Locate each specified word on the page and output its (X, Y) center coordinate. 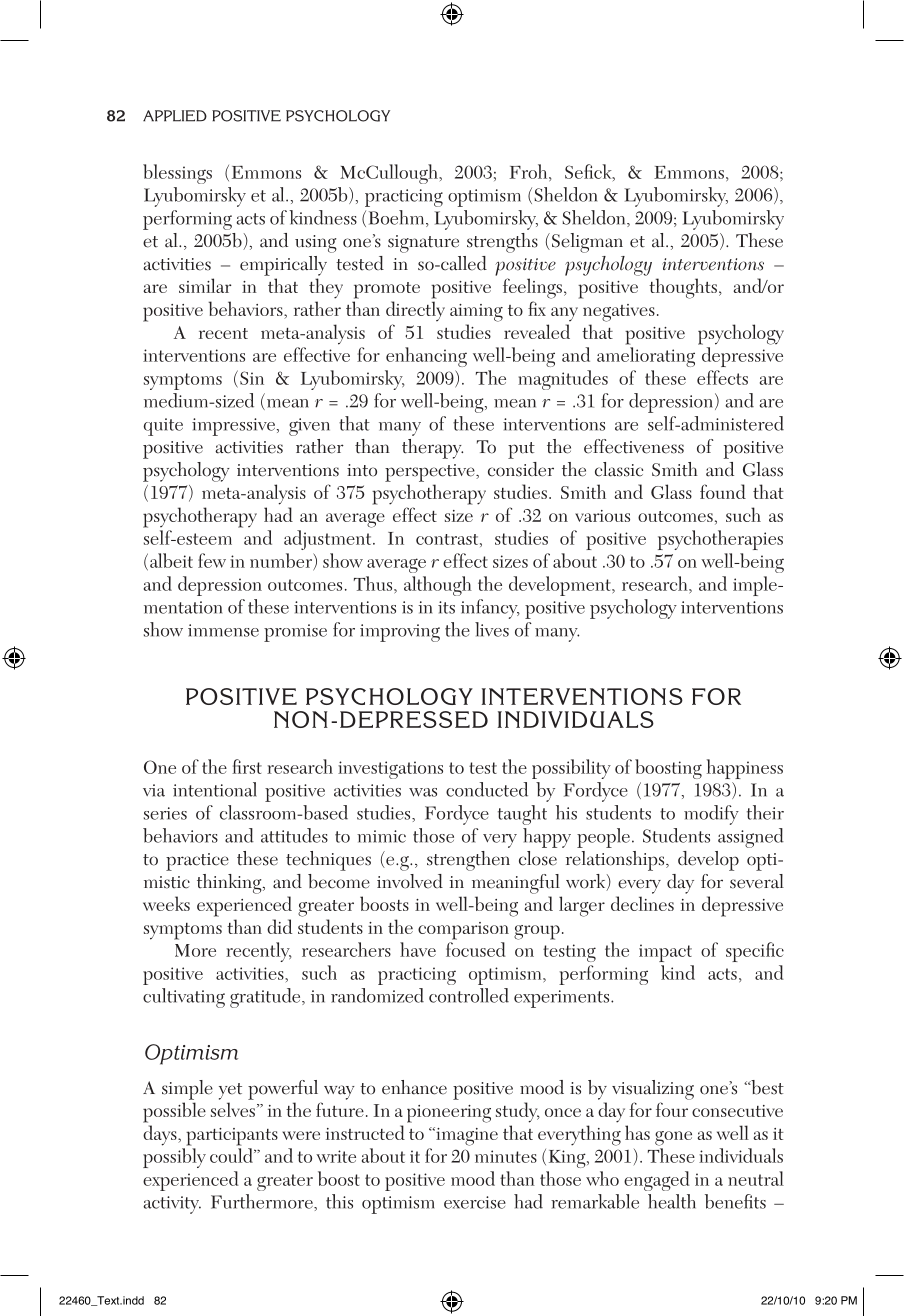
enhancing (426, 357)
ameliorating (646, 357)
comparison (463, 931)
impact (665, 953)
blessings (177, 174)
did (279, 926)
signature (423, 244)
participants (232, 1137)
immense (223, 630)
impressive (233, 427)
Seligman (587, 243)
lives (492, 629)
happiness (745, 769)
